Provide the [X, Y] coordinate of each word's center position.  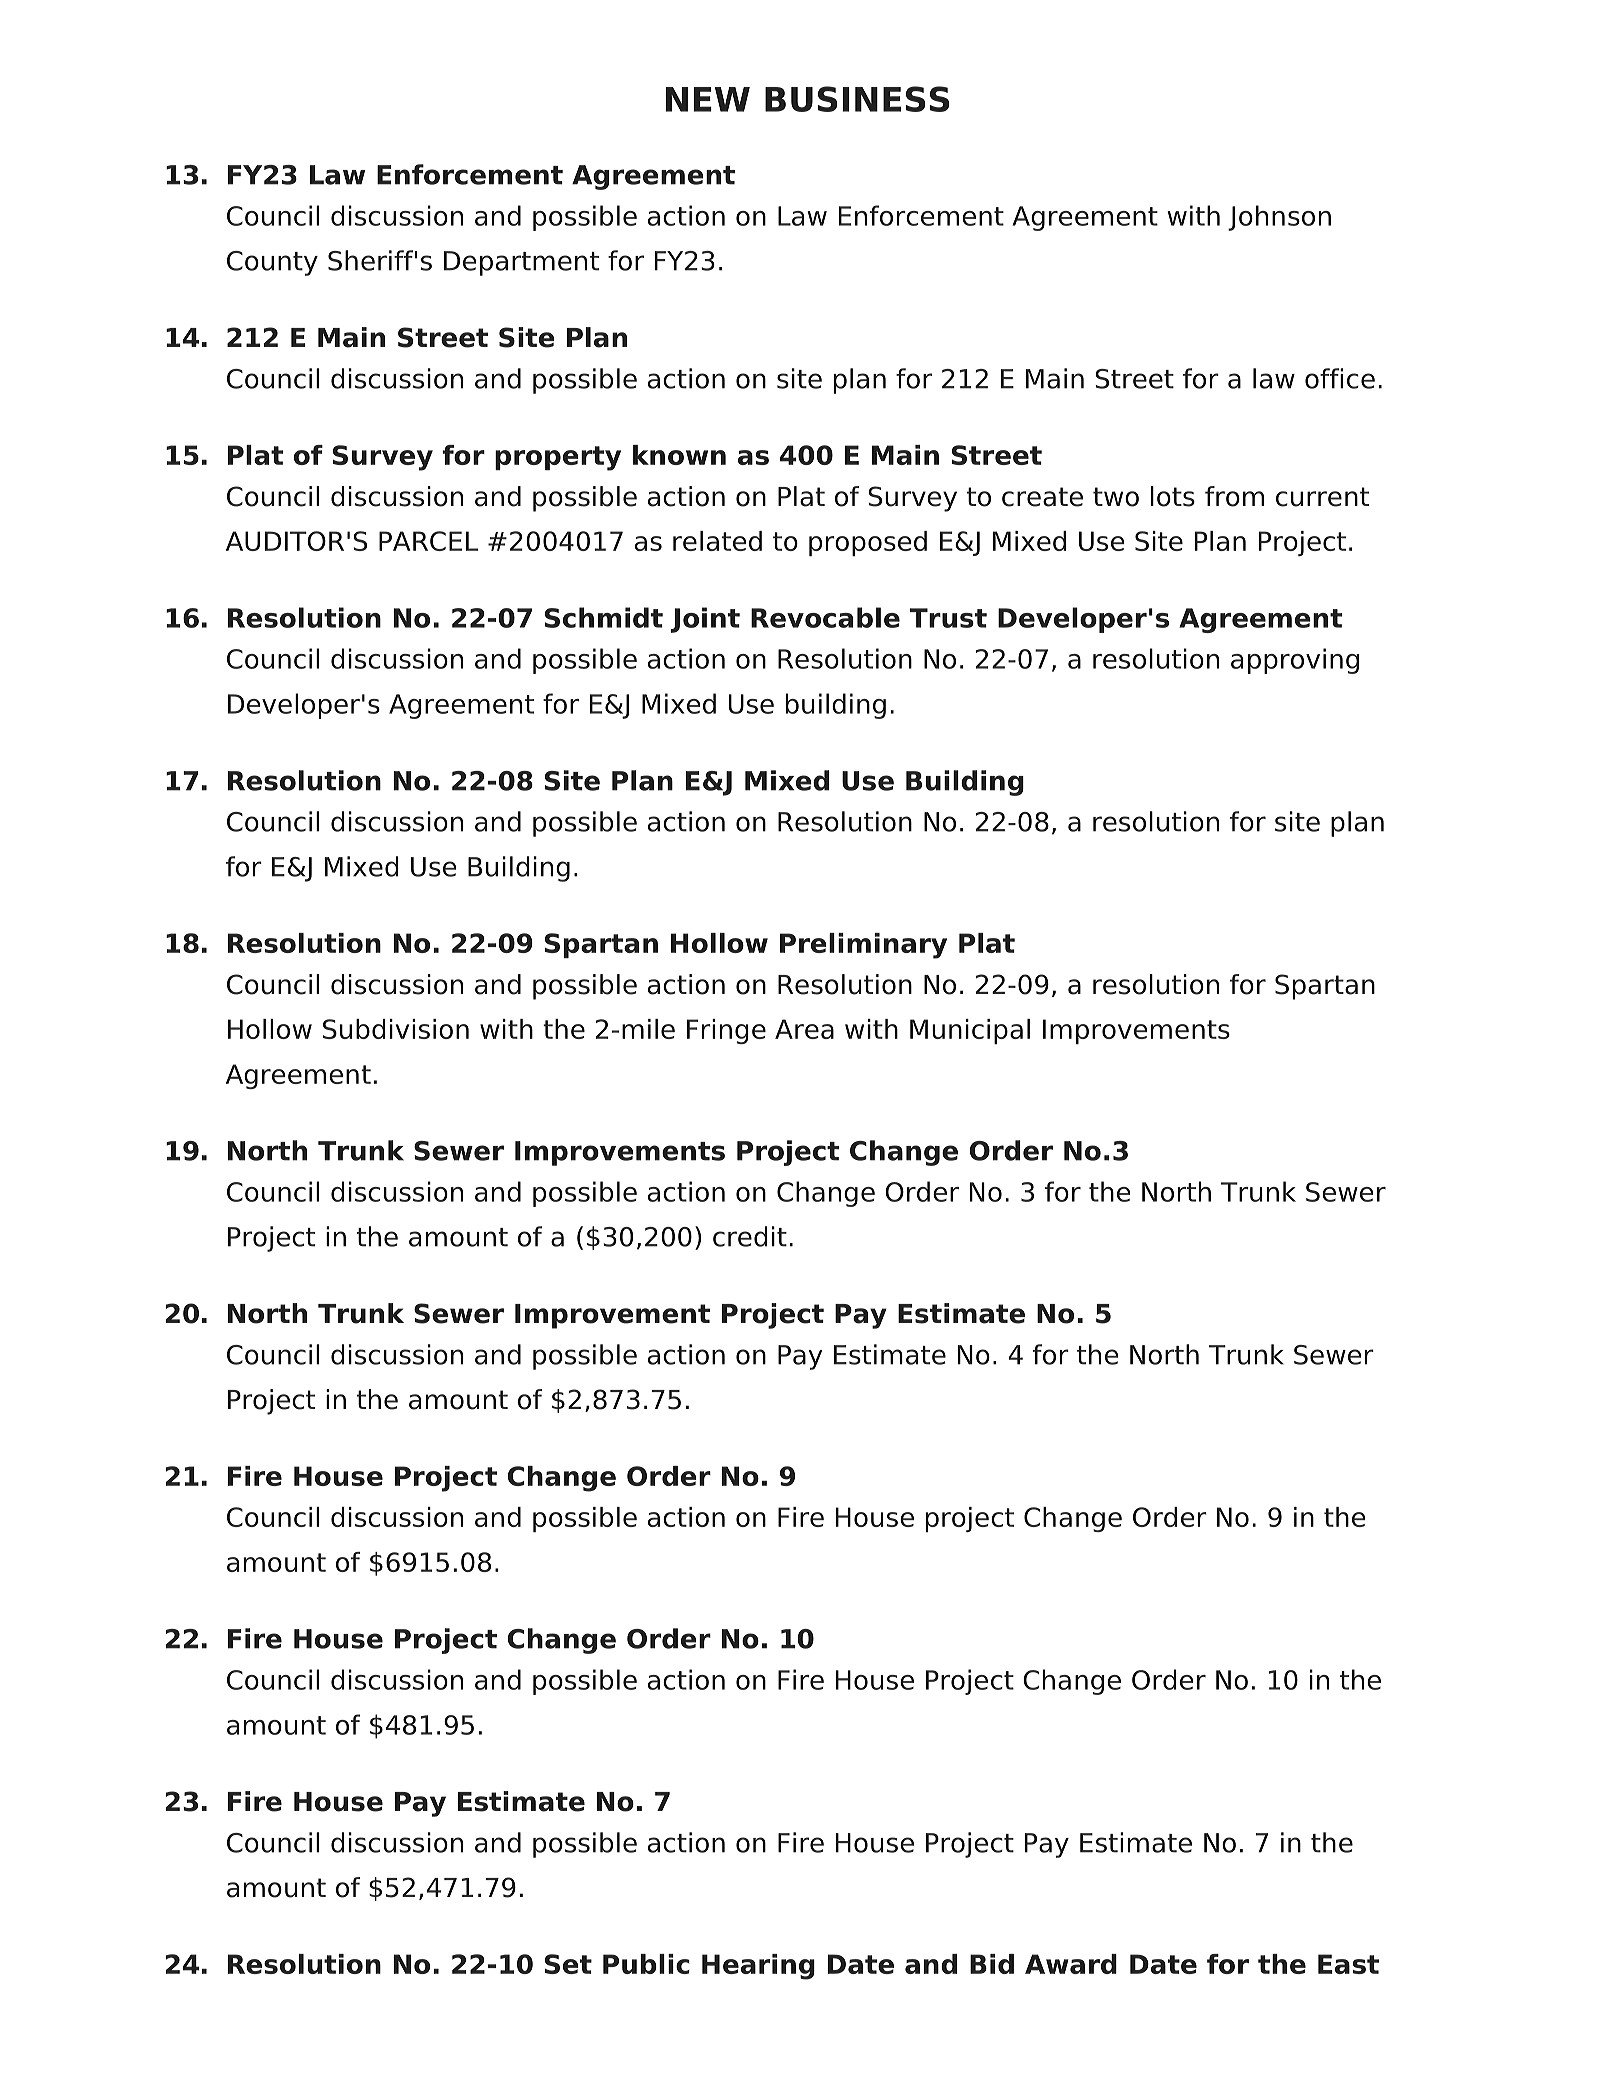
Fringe [726, 1031]
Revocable [825, 617]
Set [568, 1964]
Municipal [970, 1031]
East [1348, 1964]
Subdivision [396, 1029]
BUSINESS [857, 99]
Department [521, 263]
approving [1295, 661]
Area [804, 1029]
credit [750, 1236]
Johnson [1279, 218]
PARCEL [428, 541]
